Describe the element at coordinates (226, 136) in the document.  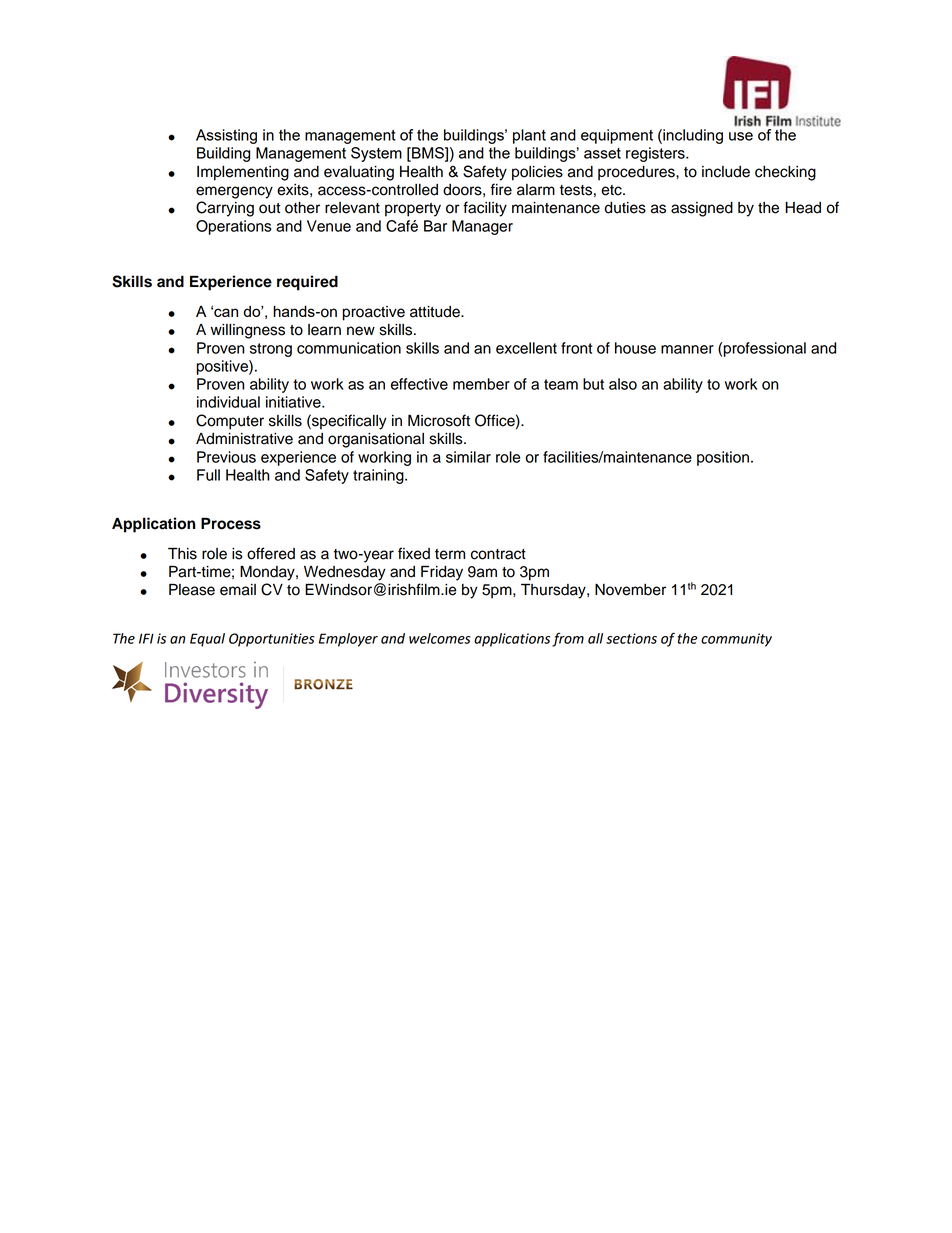
I see `Assisting` at that location.
